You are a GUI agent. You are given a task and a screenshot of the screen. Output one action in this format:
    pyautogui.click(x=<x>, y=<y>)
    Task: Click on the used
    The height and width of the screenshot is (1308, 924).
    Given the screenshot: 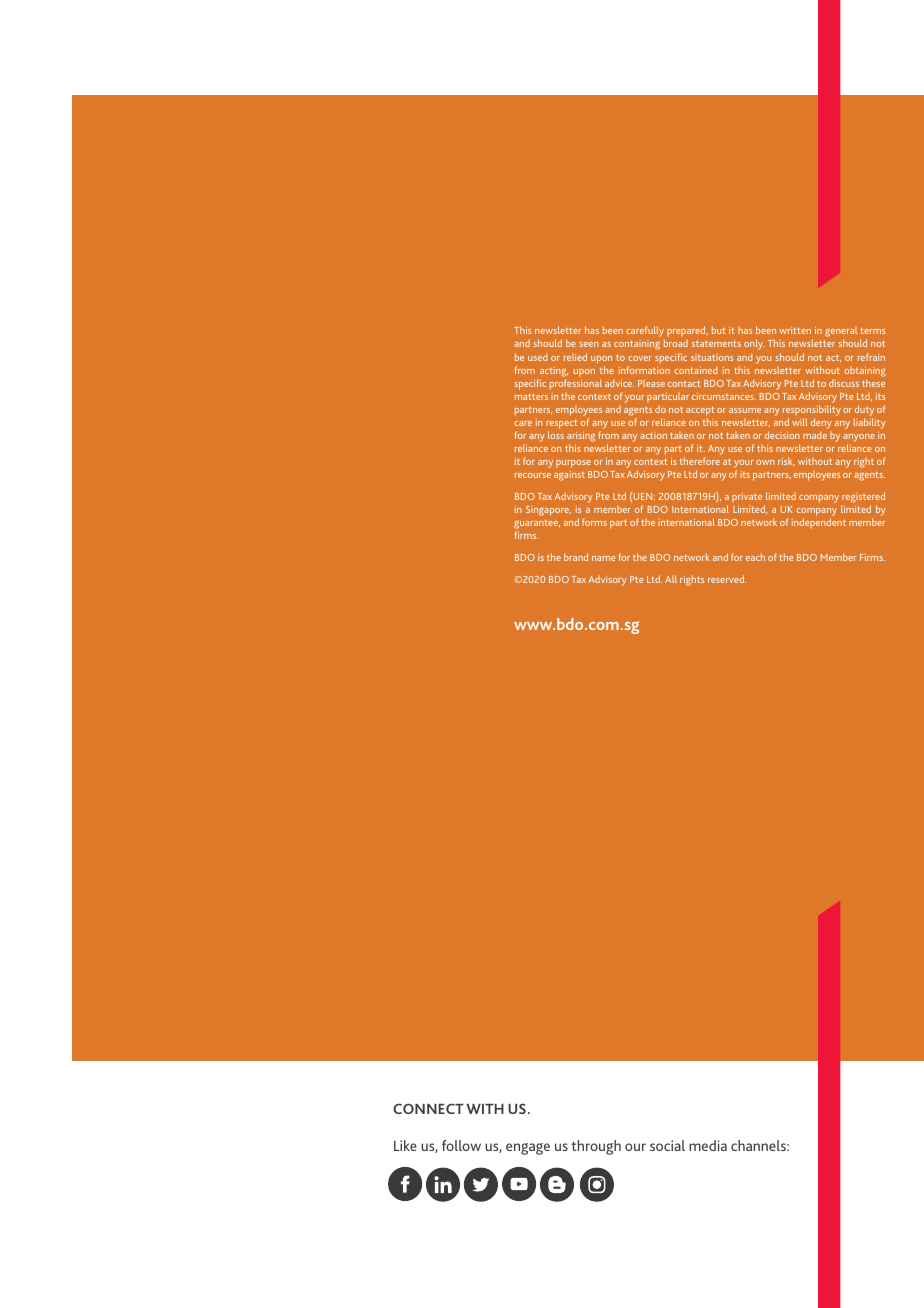 What is the action you would take?
    pyautogui.click(x=538, y=357)
